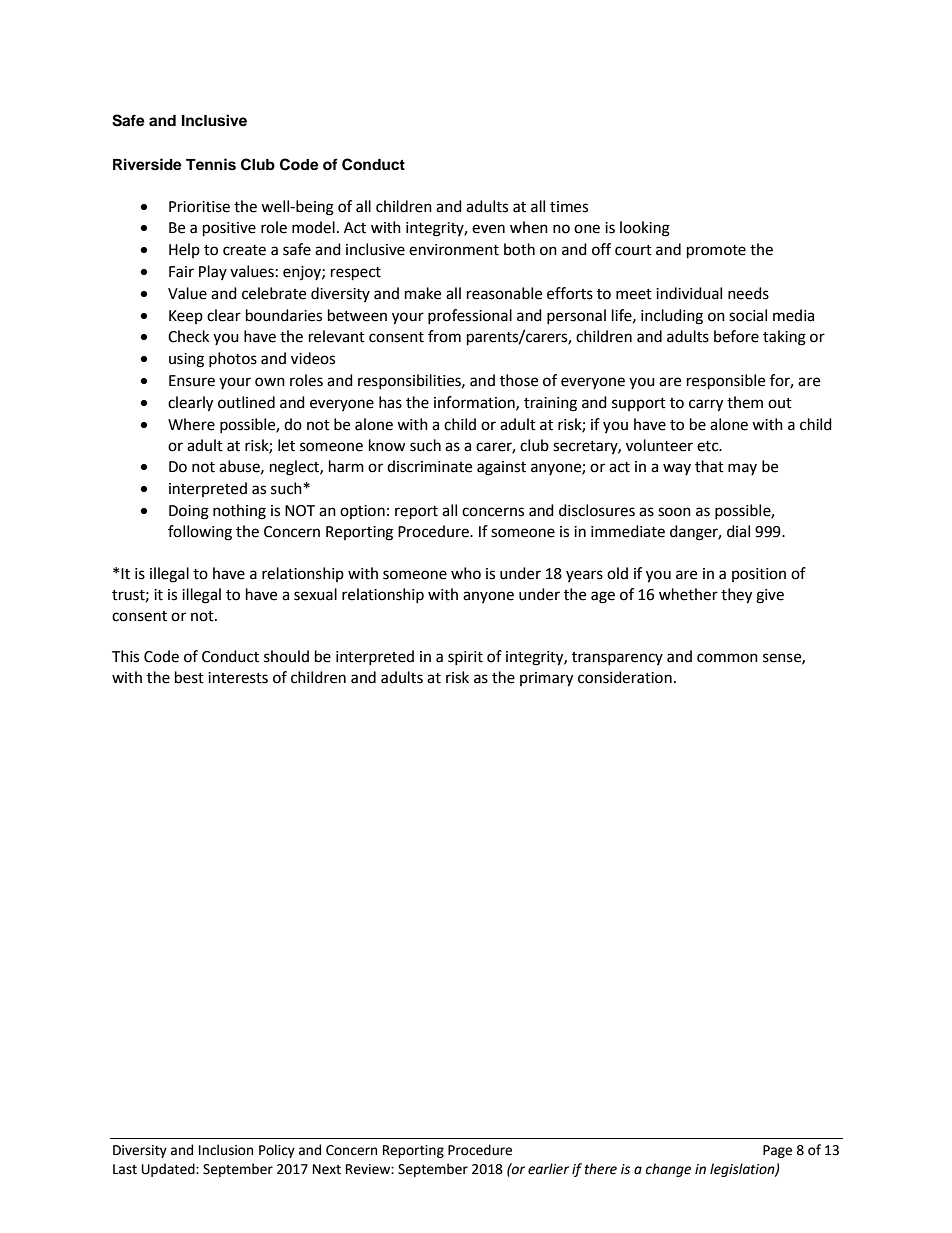  I want to click on Prioritise, so click(199, 207).
